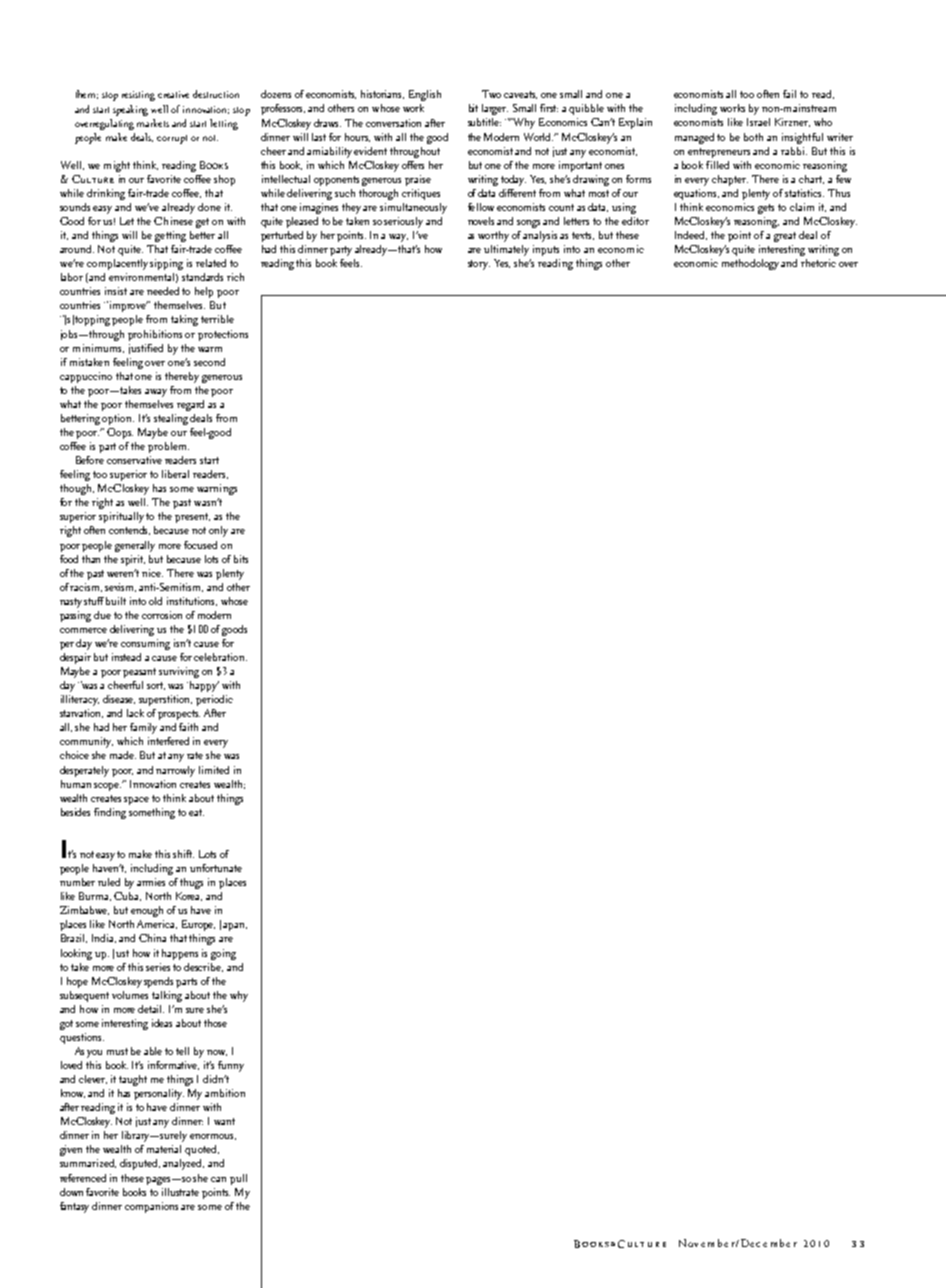 The image size is (946, 1288). Describe the element at coordinates (175, 474) in the document. I see `liberal` at that location.
